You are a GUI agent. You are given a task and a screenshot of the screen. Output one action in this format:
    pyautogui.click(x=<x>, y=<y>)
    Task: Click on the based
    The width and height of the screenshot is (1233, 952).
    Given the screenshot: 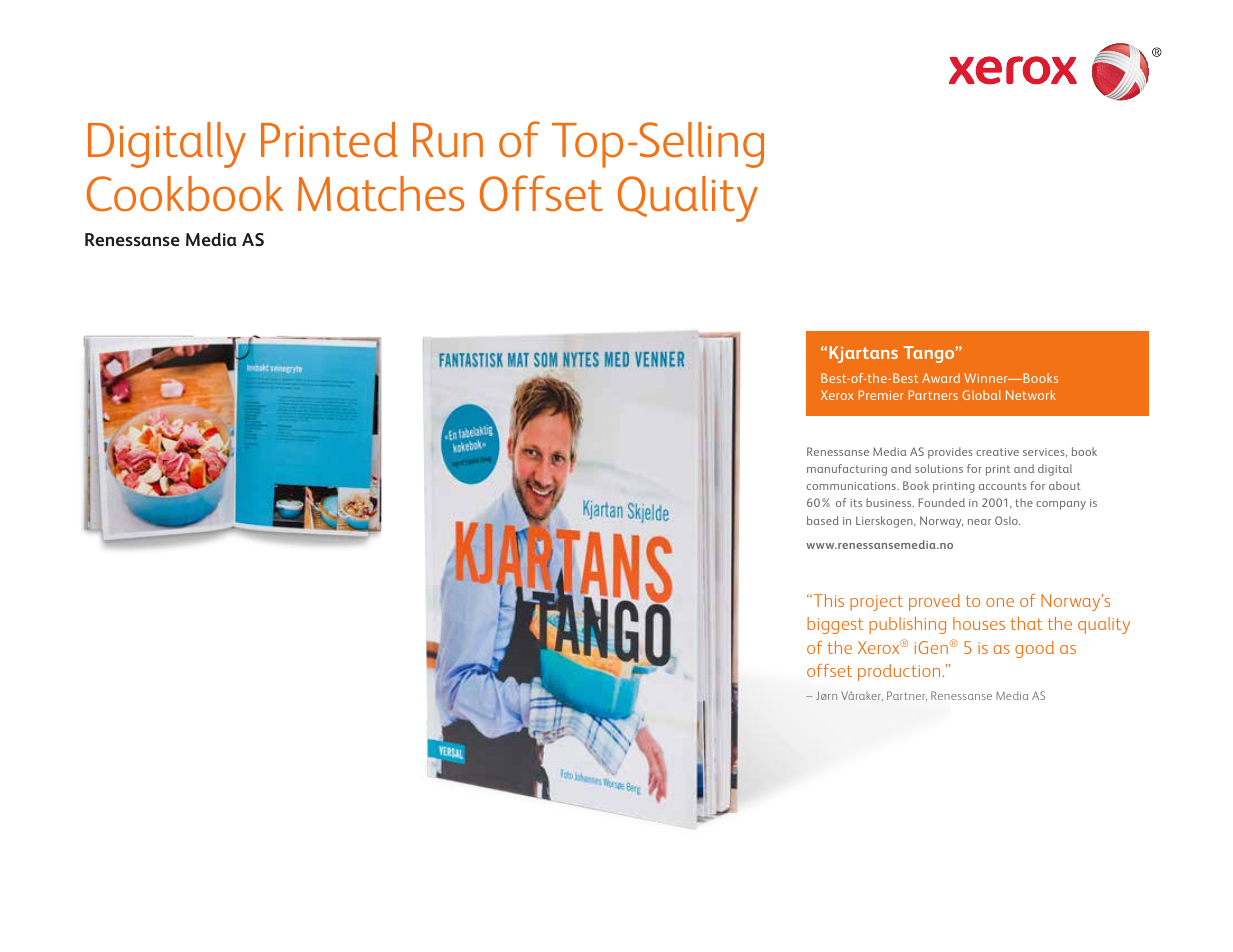 What is the action you would take?
    pyautogui.click(x=823, y=520)
